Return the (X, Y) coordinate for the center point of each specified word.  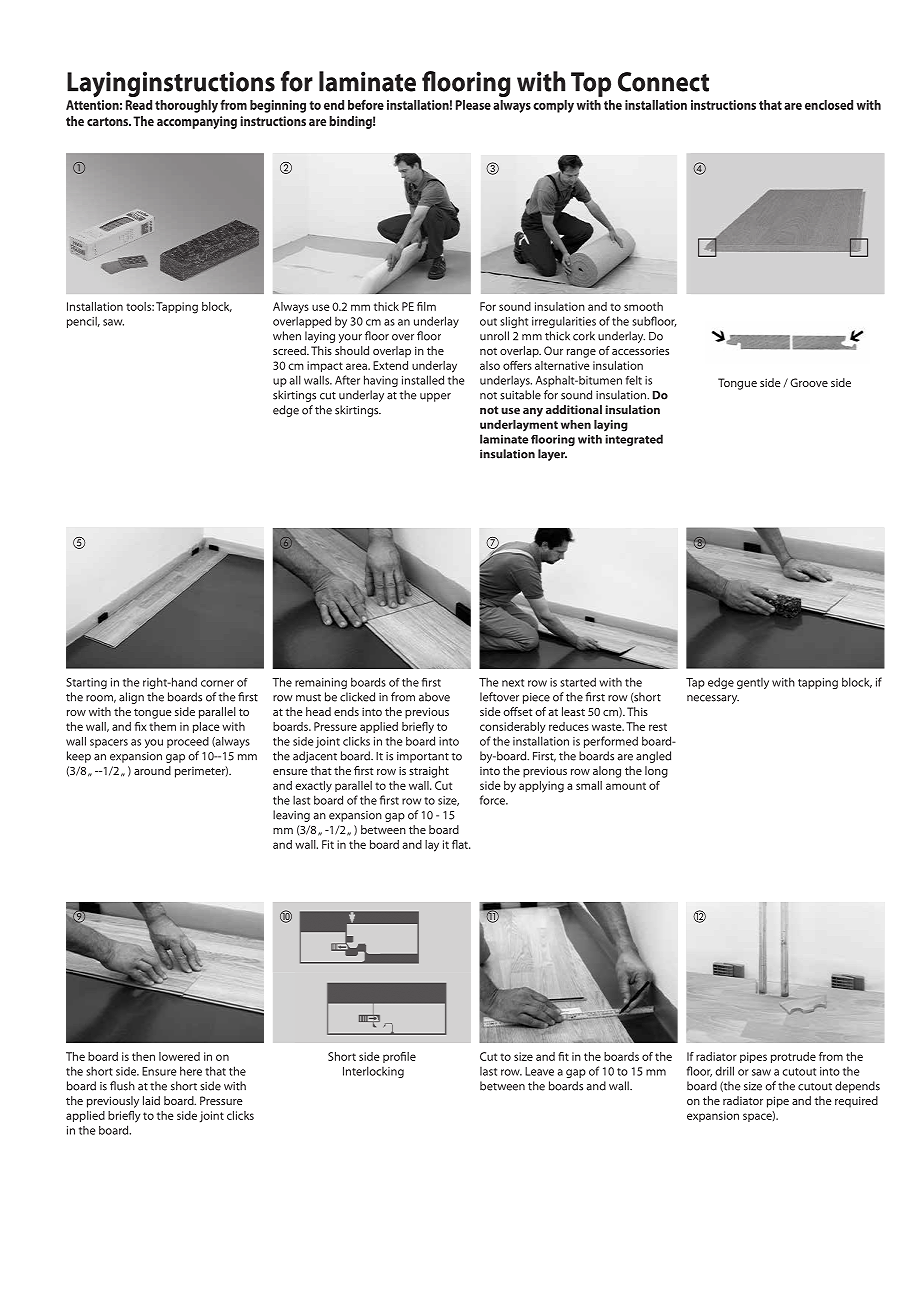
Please (473, 105)
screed (290, 350)
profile (399, 1057)
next (513, 683)
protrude (793, 1057)
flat (461, 844)
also (490, 365)
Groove (809, 382)
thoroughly (186, 106)
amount (626, 786)
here (191, 1071)
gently (753, 683)
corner (217, 683)
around (152, 770)
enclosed (829, 105)
